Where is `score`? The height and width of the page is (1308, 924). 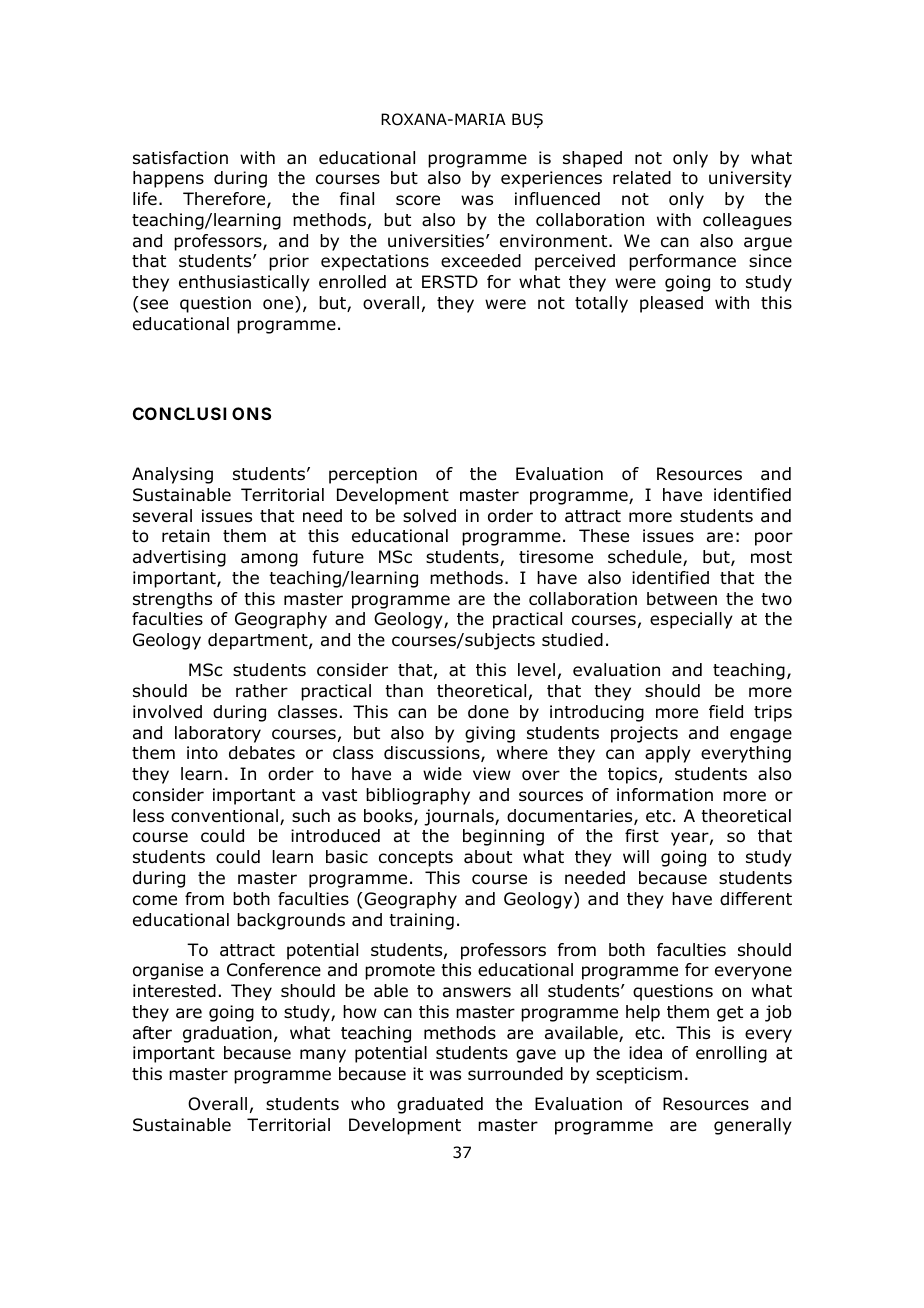 score is located at coordinates (418, 200).
